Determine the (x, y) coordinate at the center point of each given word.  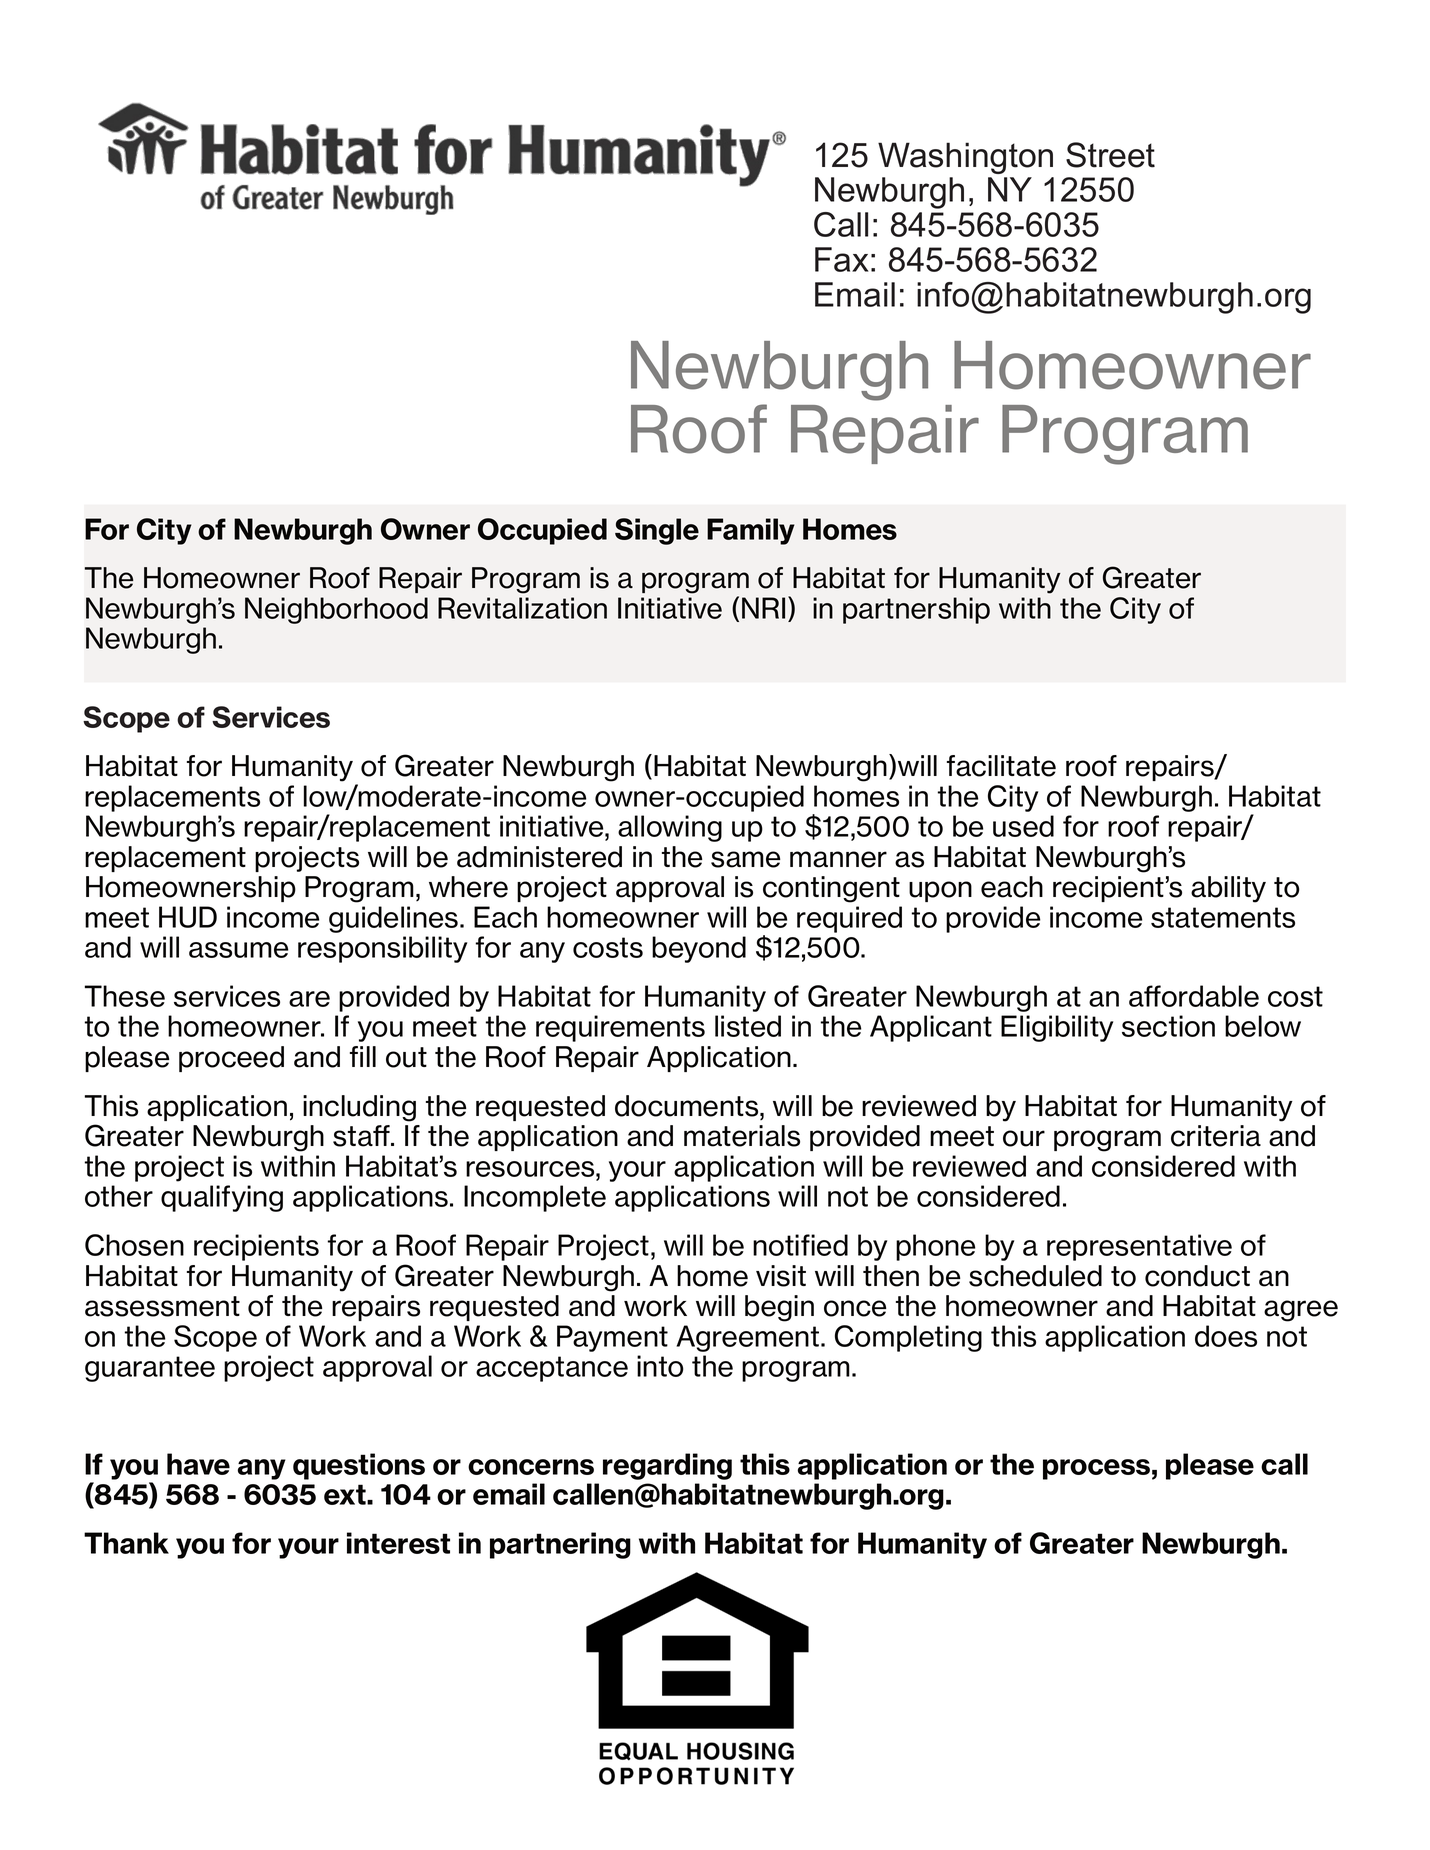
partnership (916, 610)
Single (657, 531)
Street (1110, 155)
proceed (231, 1059)
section (1168, 1026)
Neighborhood (336, 610)
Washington (965, 158)
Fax (842, 259)
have (198, 1464)
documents (688, 1106)
